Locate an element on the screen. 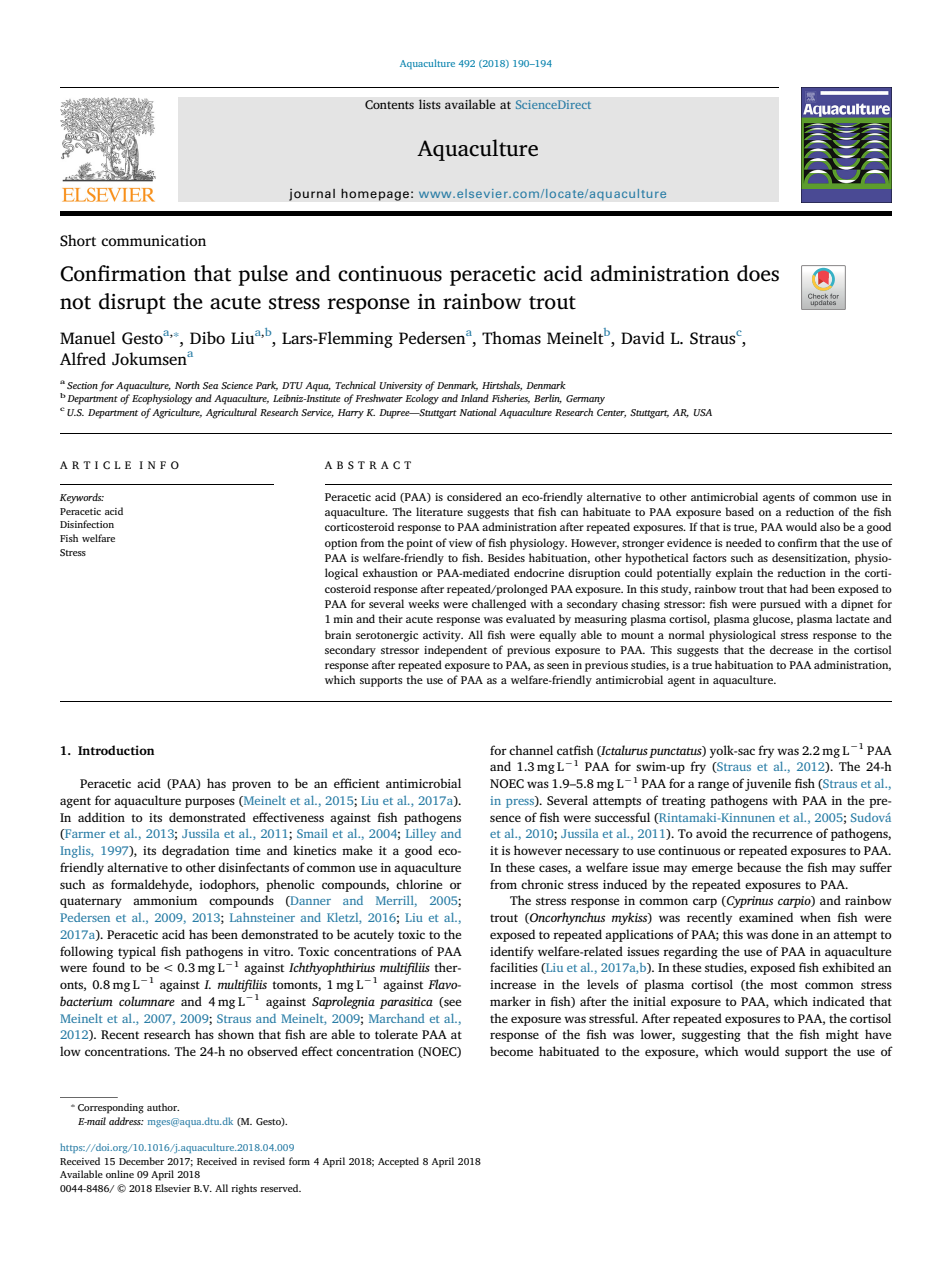  author is located at coordinates (163, 1107).
